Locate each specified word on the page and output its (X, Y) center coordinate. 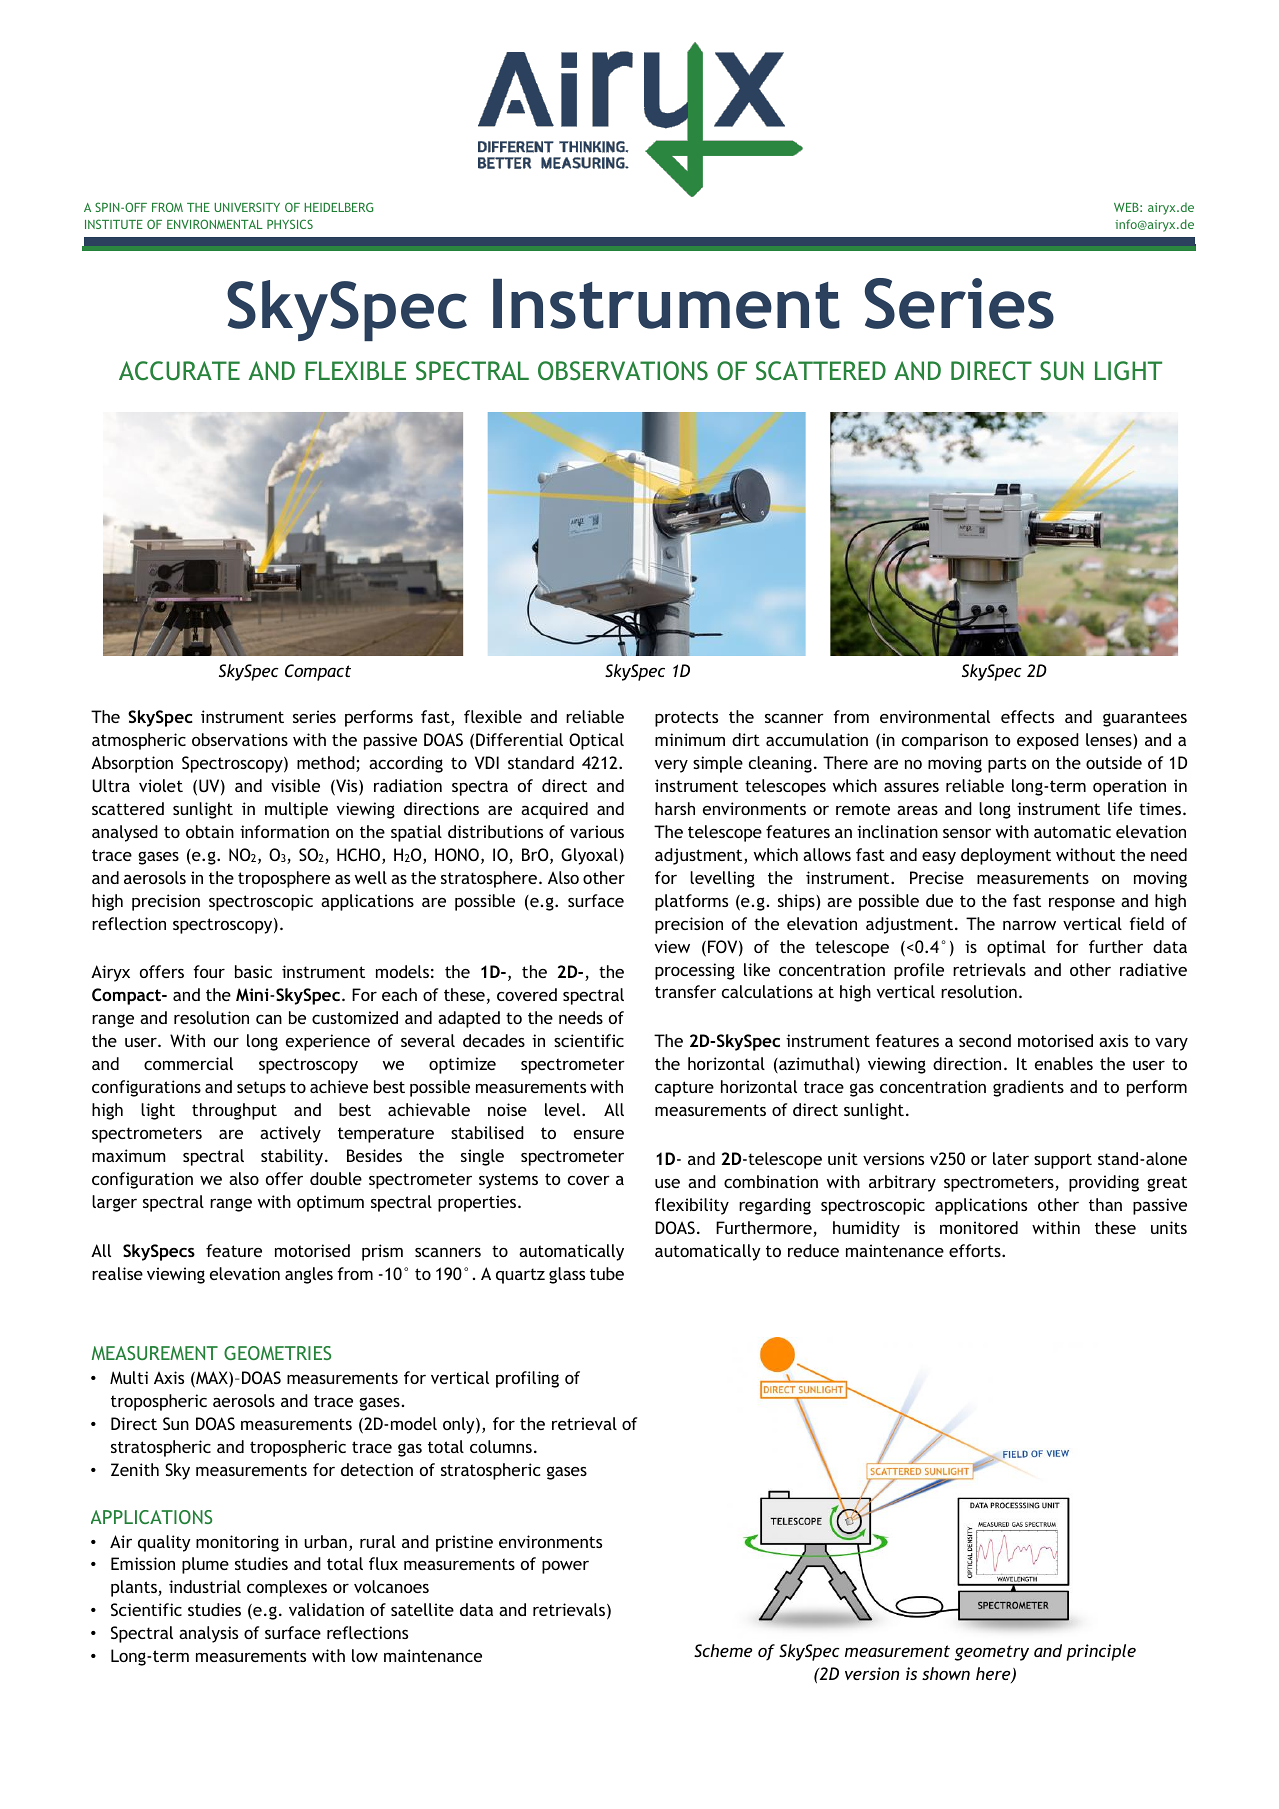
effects (1027, 716)
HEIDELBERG (339, 207)
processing (695, 971)
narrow (1029, 925)
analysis (208, 1634)
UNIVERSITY (247, 207)
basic (253, 971)
